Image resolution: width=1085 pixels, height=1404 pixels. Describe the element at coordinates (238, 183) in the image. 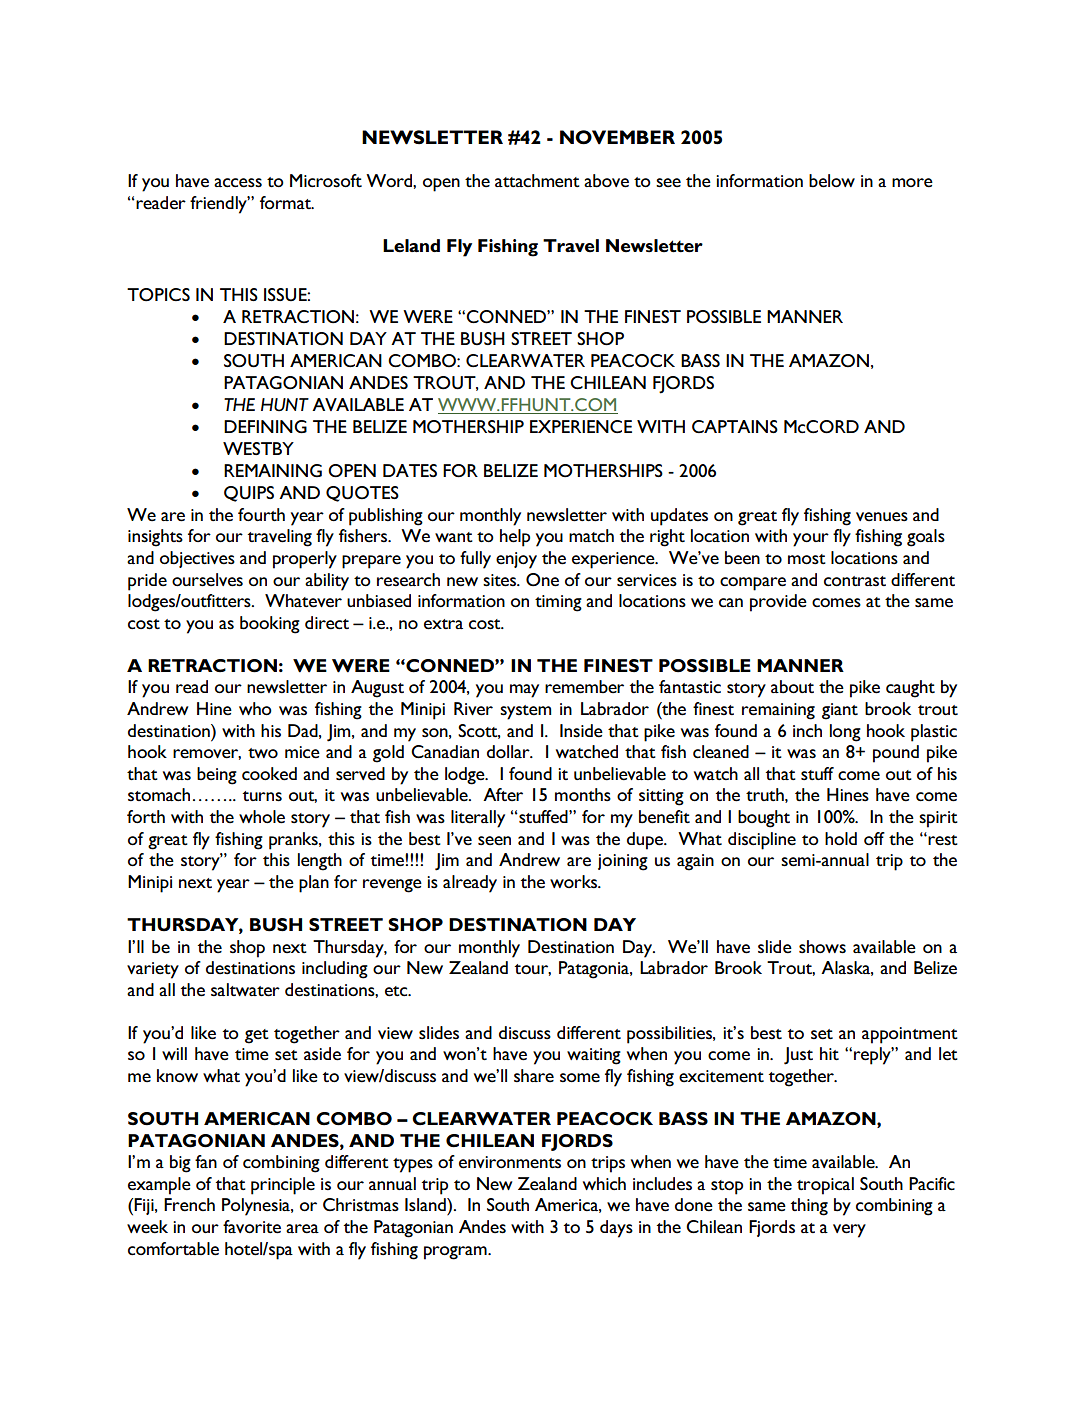

I see `access` at that location.
